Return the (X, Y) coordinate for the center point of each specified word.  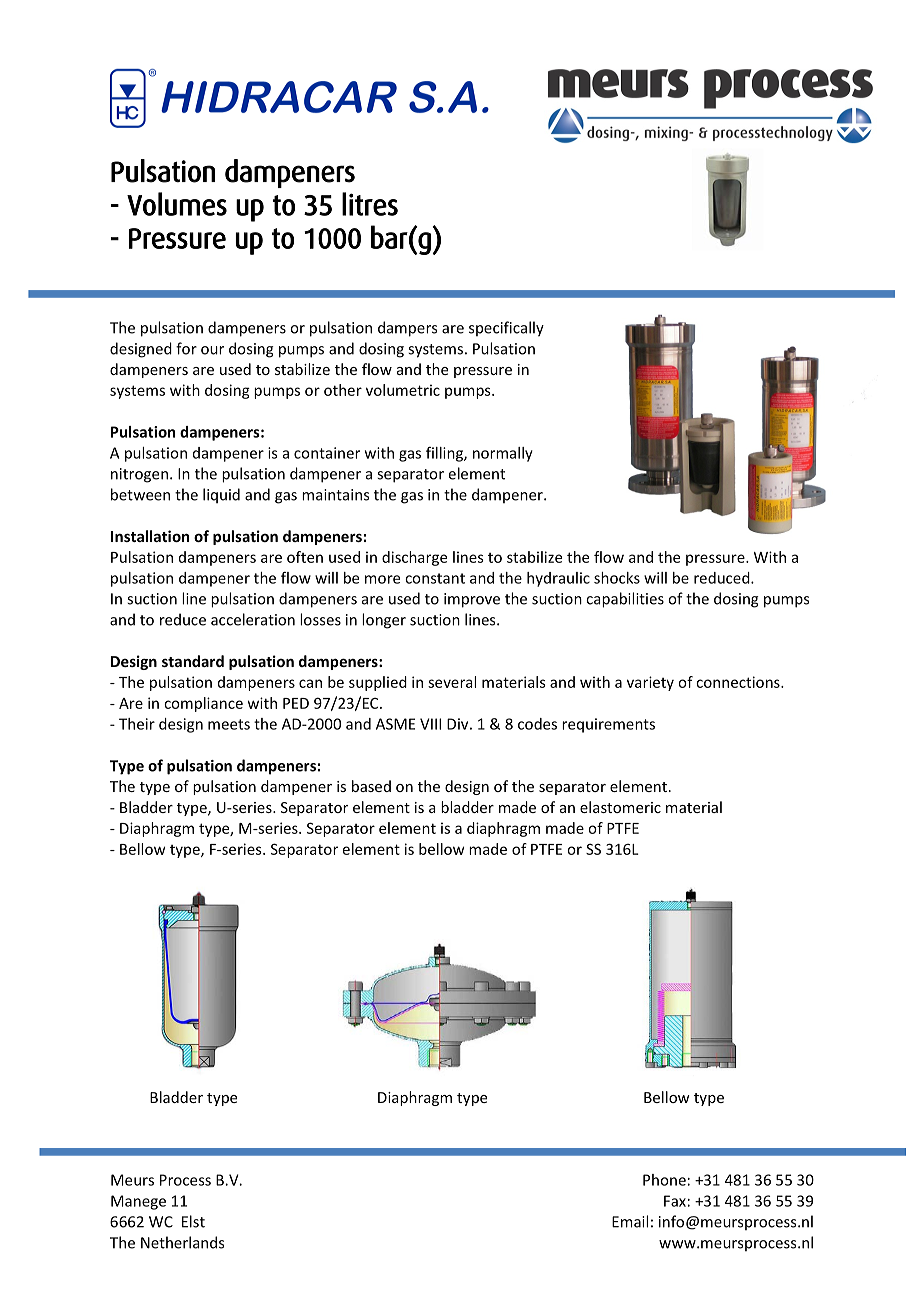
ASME (395, 724)
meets (229, 724)
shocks (617, 578)
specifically (506, 329)
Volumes (177, 204)
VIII (430, 724)
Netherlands (182, 1242)
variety (650, 683)
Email (630, 1221)
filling (445, 454)
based (371, 786)
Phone (664, 1180)
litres (370, 204)
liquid (221, 495)
